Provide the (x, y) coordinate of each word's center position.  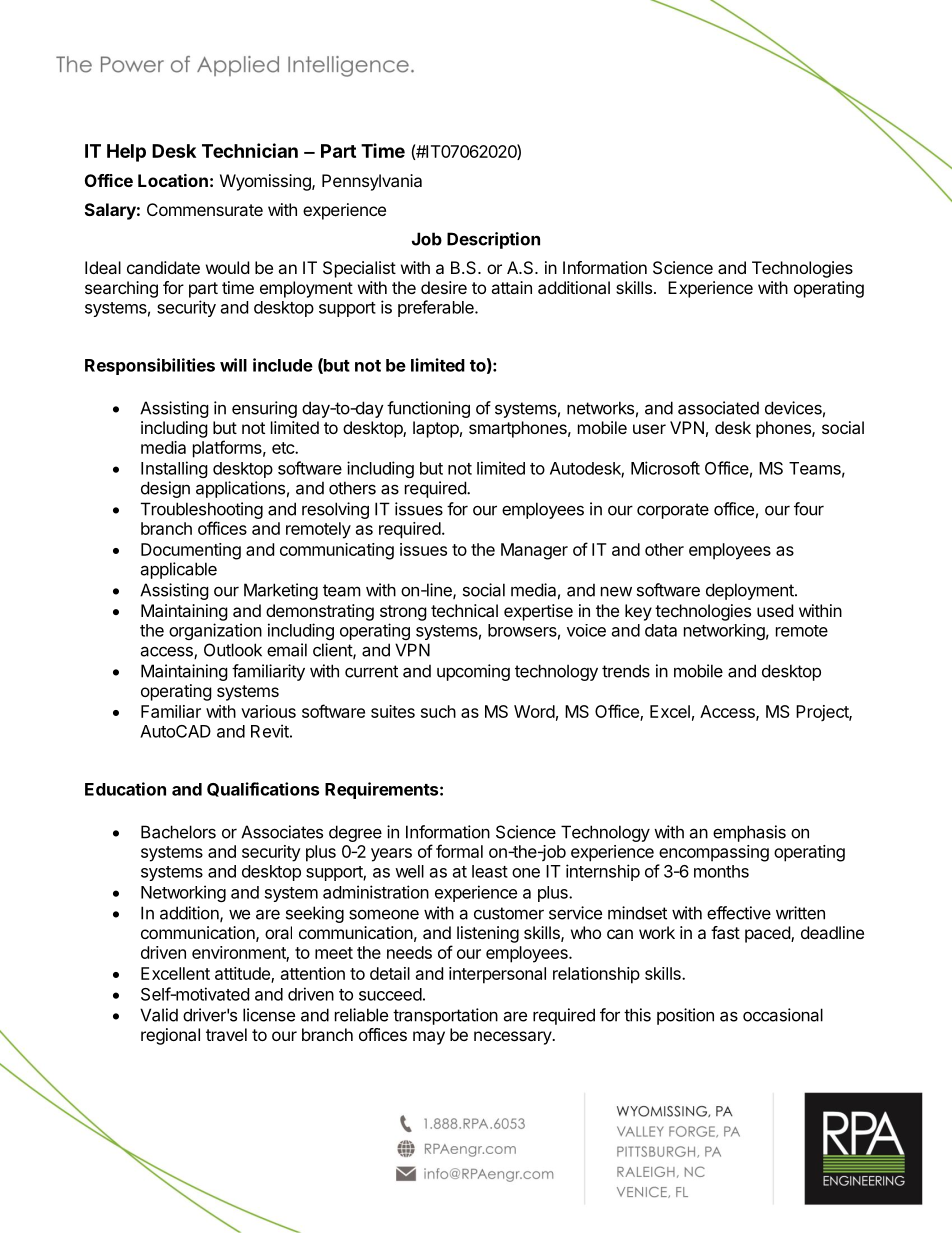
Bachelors (178, 832)
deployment (751, 591)
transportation (445, 1016)
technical (464, 610)
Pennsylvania (372, 182)
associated (718, 408)
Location (173, 180)
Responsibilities (150, 366)
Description (493, 240)
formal (459, 851)
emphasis (749, 833)
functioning (428, 409)
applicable (178, 570)
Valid (159, 1015)
